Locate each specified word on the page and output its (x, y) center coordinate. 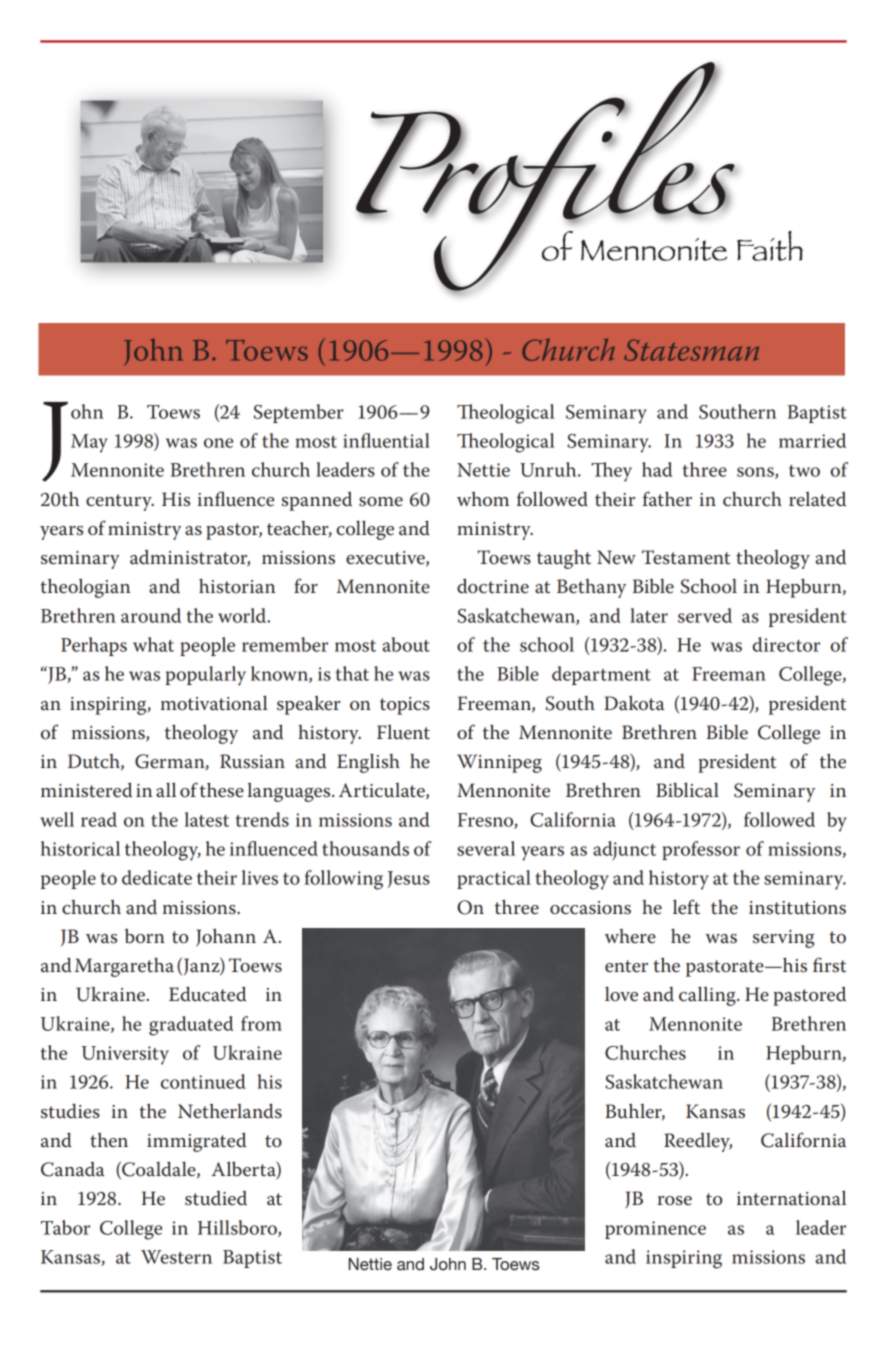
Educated (207, 994)
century (120, 502)
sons (756, 473)
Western (176, 1257)
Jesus (409, 879)
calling (708, 996)
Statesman (691, 350)
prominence (655, 1230)
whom (483, 499)
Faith (770, 246)
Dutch (95, 762)
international (791, 1198)
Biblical (687, 790)
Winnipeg (499, 763)
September (299, 413)
